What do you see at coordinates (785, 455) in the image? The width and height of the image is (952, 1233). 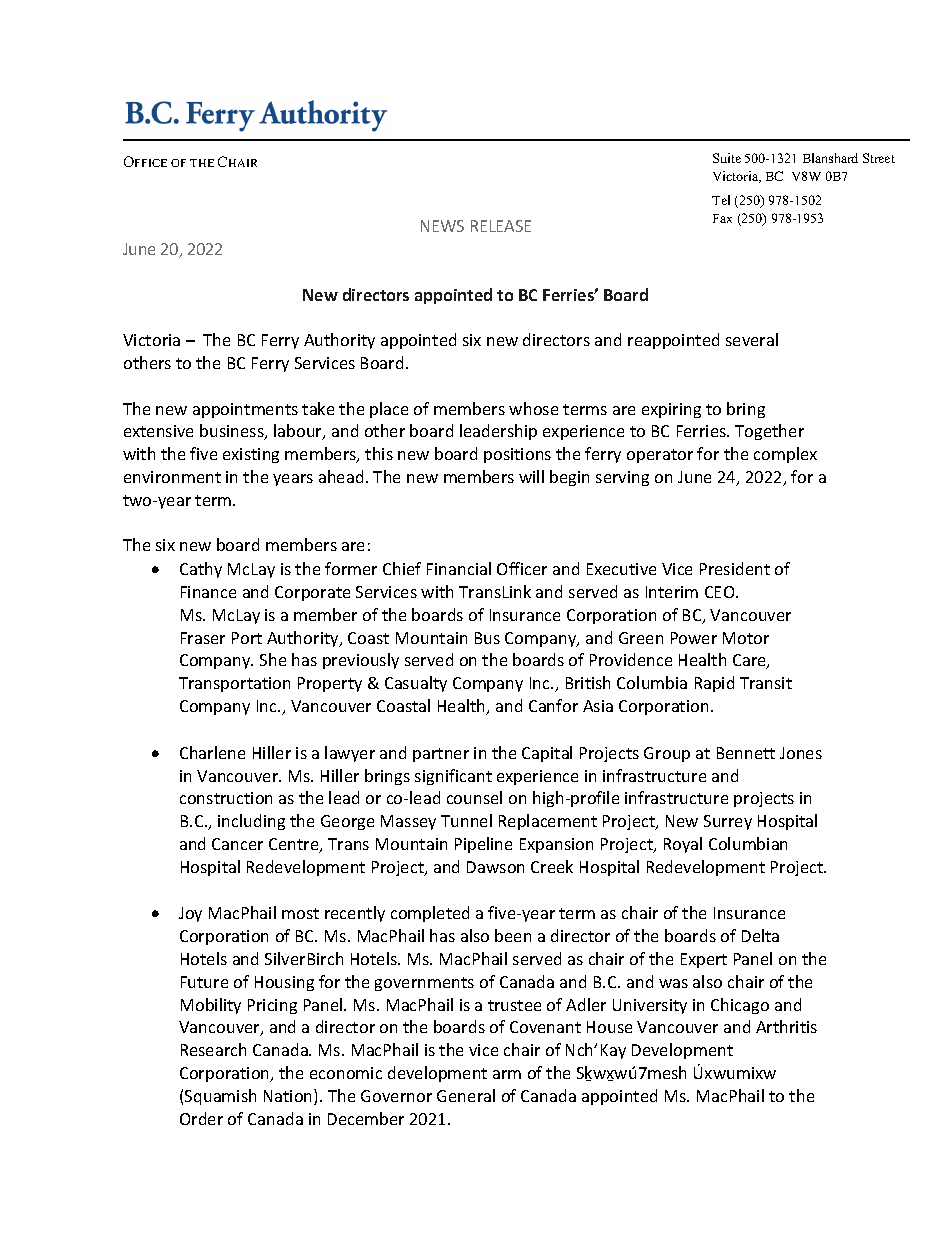 I see `complex` at bounding box center [785, 455].
